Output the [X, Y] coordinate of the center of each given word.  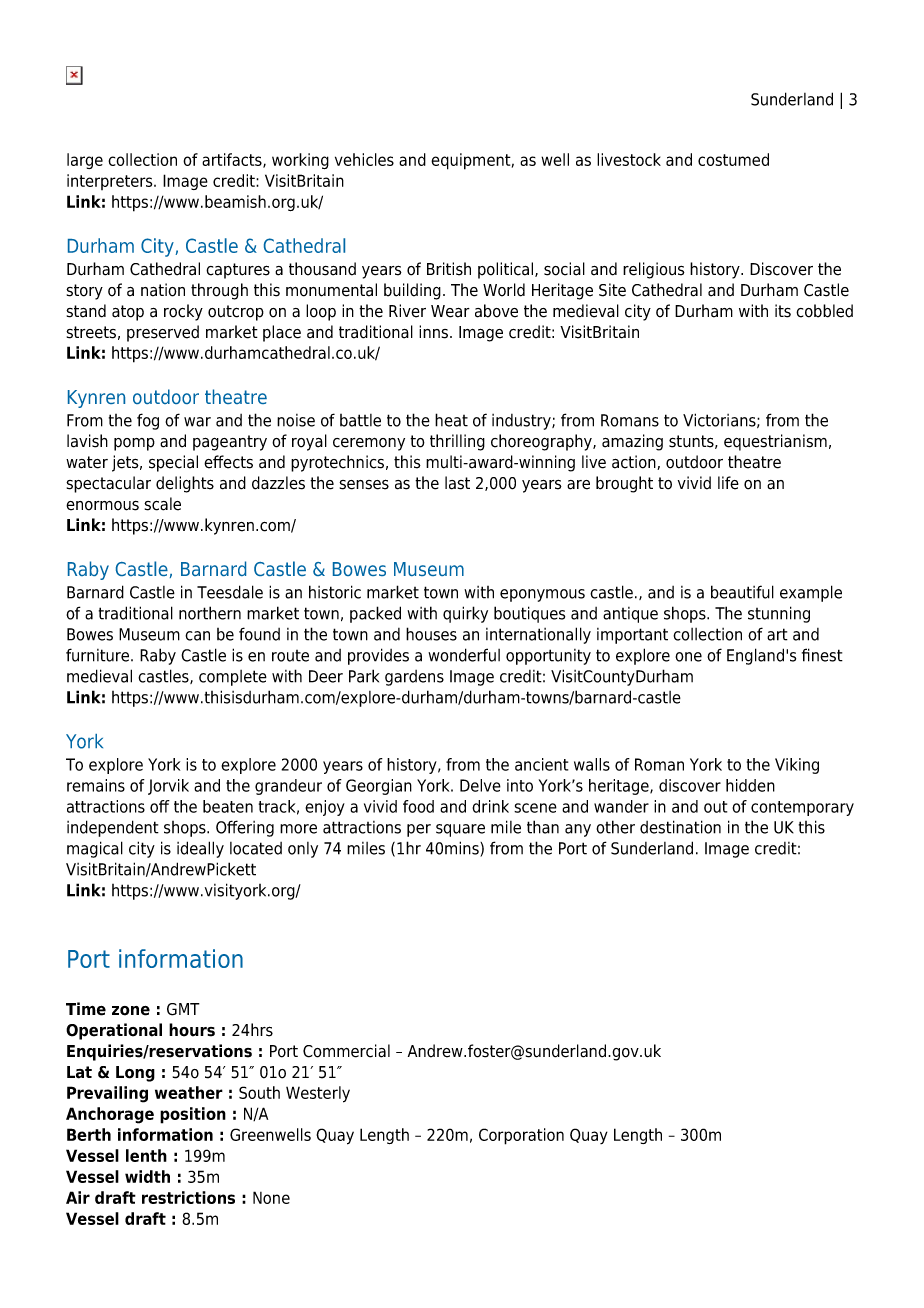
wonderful [464, 655]
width [147, 1176]
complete [233, 678]
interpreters [111, 182]
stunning [779, 614]
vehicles [364, 159]
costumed [733, 159]
